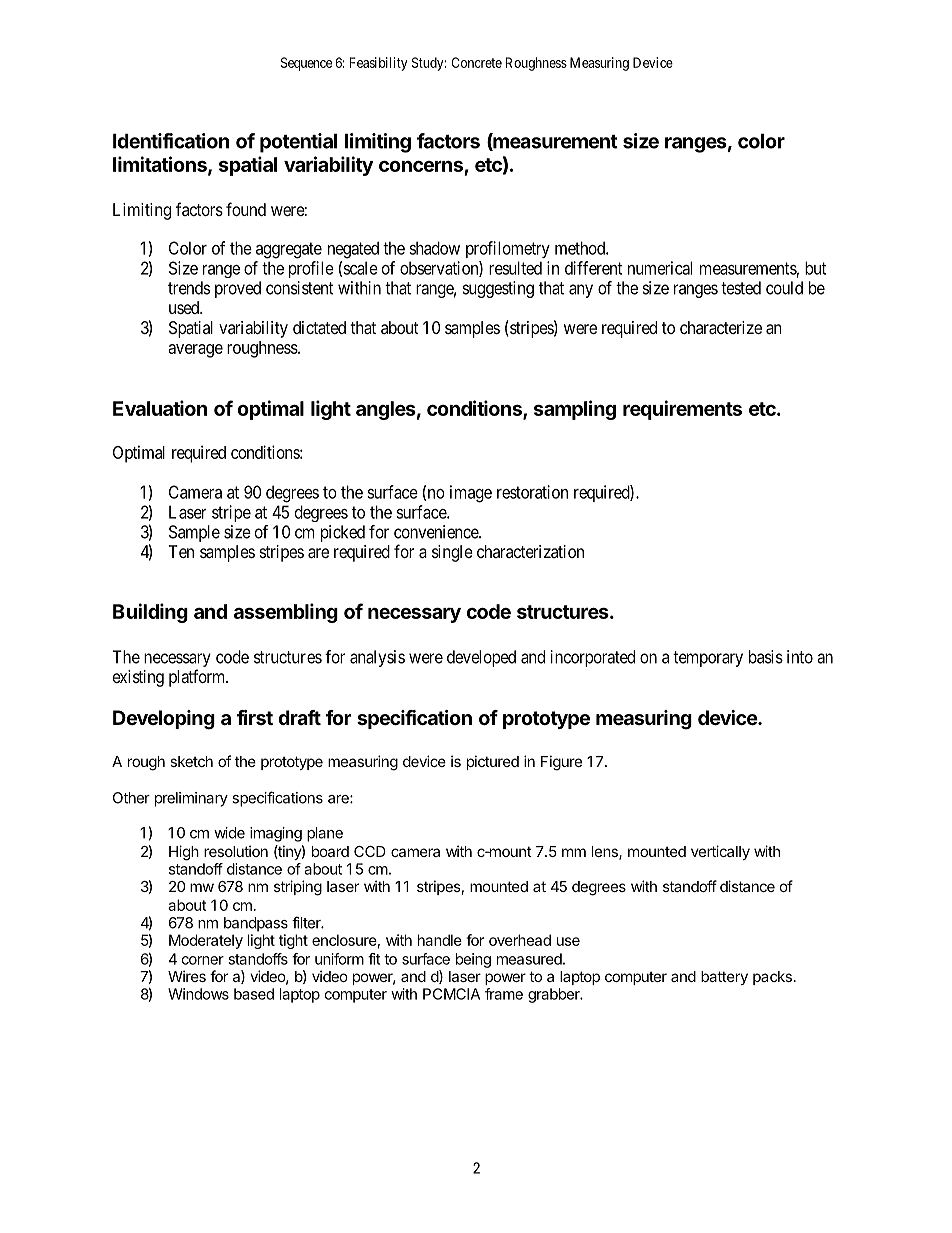 This screenshot has width=952, height=1233. Describe the element at coordinates (481, 658) in the screenshot. I see `developed` at that location.
